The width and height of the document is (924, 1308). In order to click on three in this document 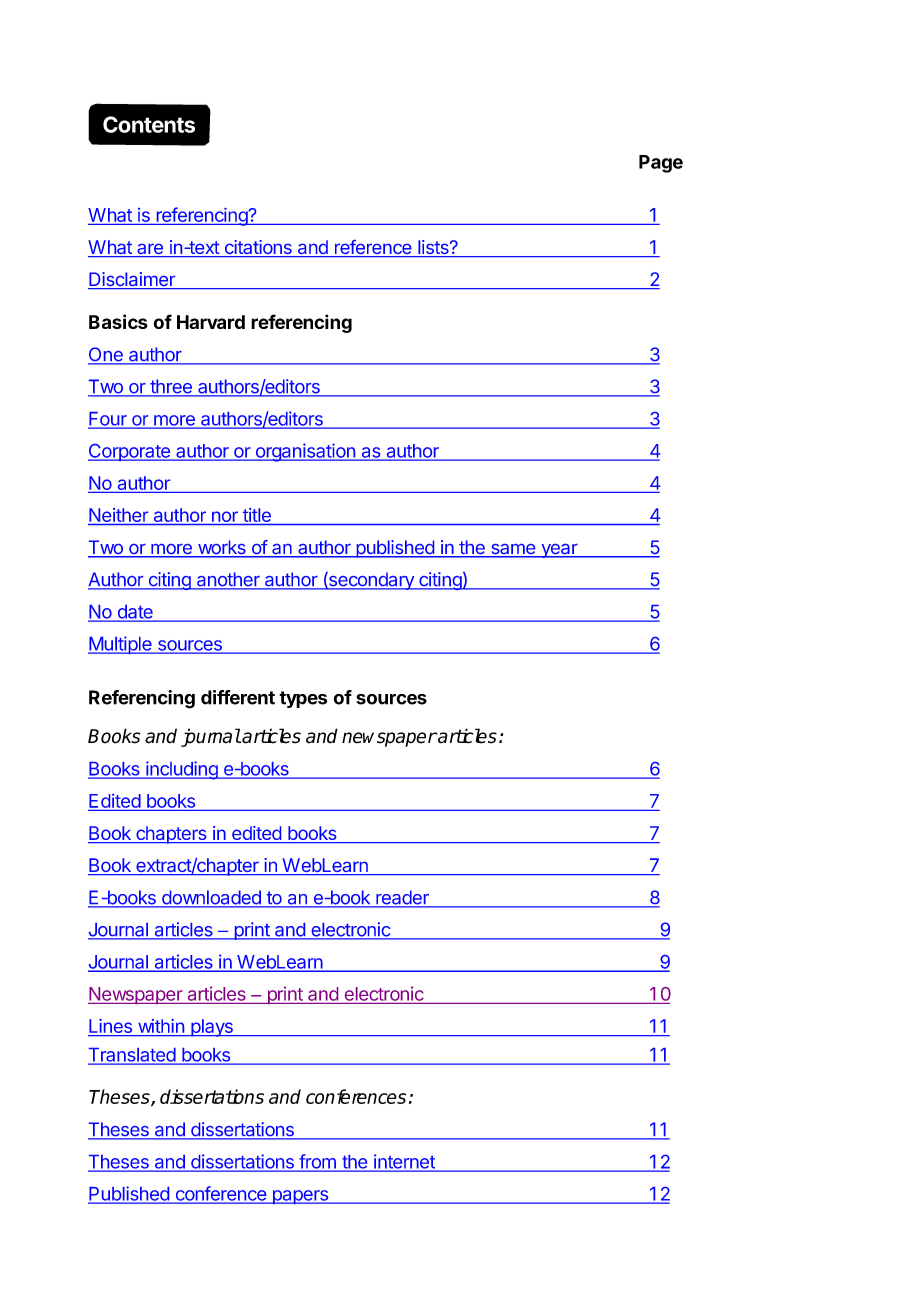, I will do `click(171, 387)`.
